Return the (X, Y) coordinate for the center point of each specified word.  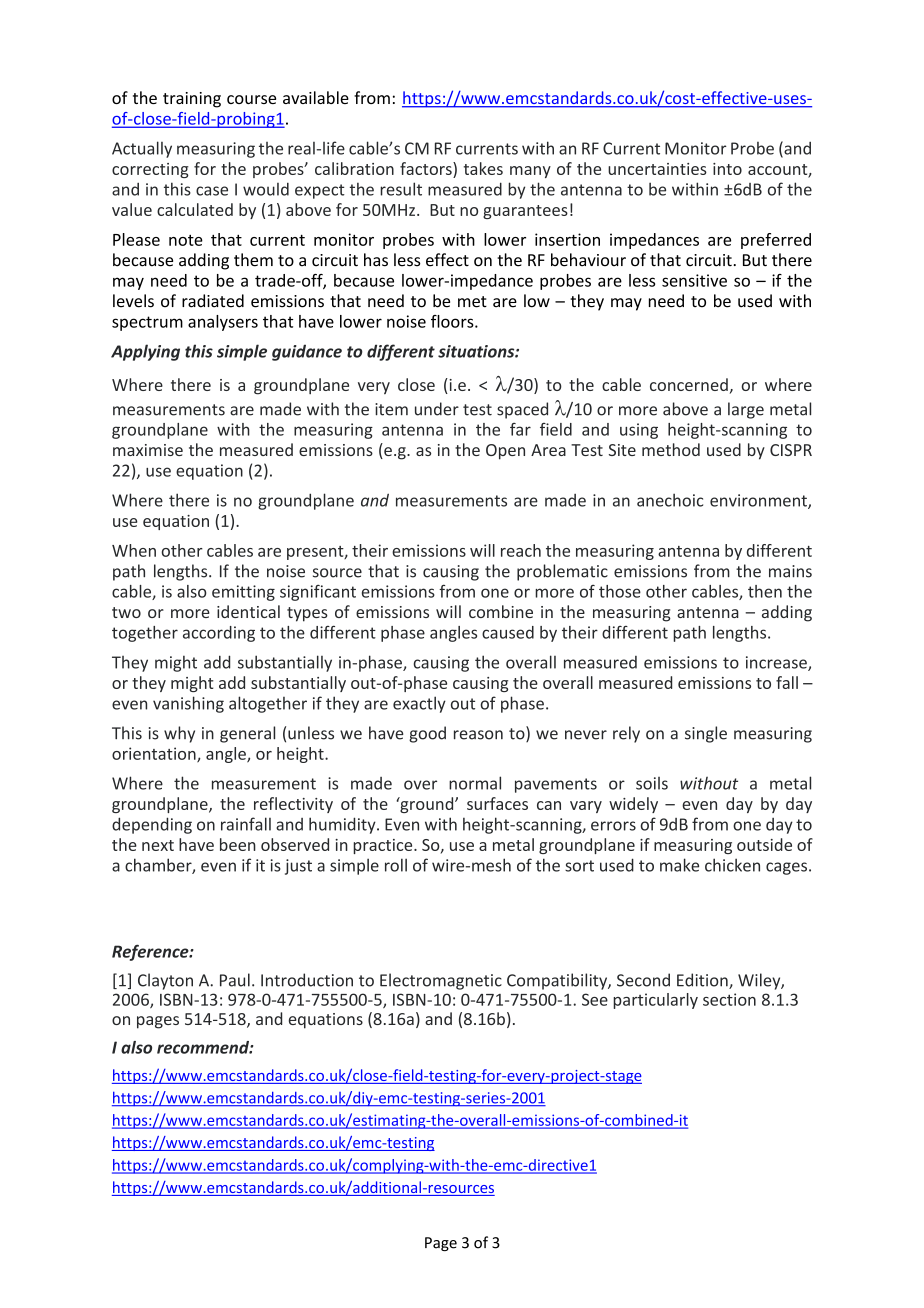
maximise (148, 450)
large (746, 410)
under (437, 409)
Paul (235, 980)
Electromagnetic (441, 981)
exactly (419, 704)
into (727, 169)
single (706, 734)
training (192, 100)
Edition (703, 981)
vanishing (188, 704)
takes (483, 168)
